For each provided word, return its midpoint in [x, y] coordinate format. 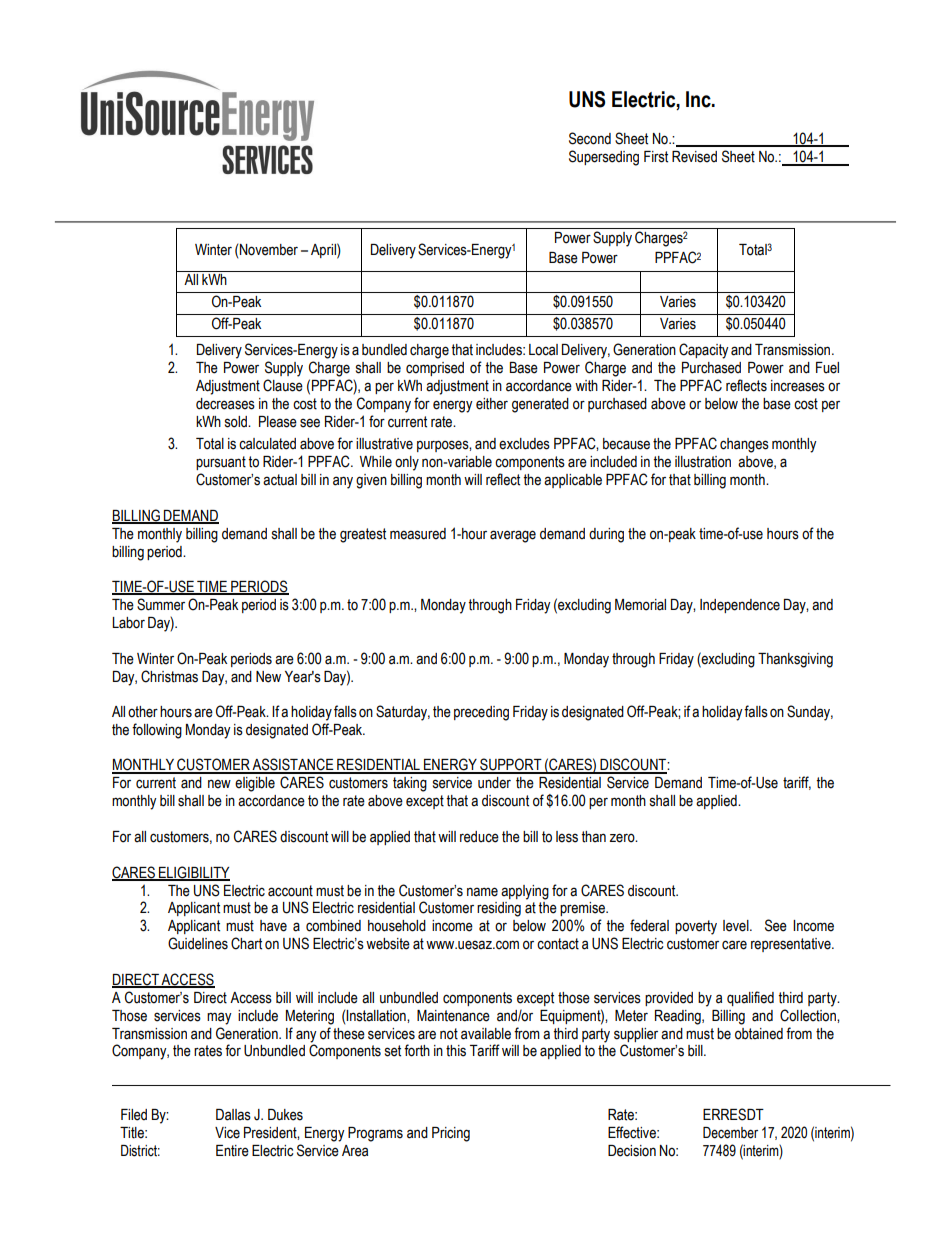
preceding [481, 713]
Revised [694, 157]
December [730, 1133]
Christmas [169, 676]
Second [590, 138]
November [269, 250]
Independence [740, 606]
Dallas [233, 1115]
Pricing [451, 1134]
